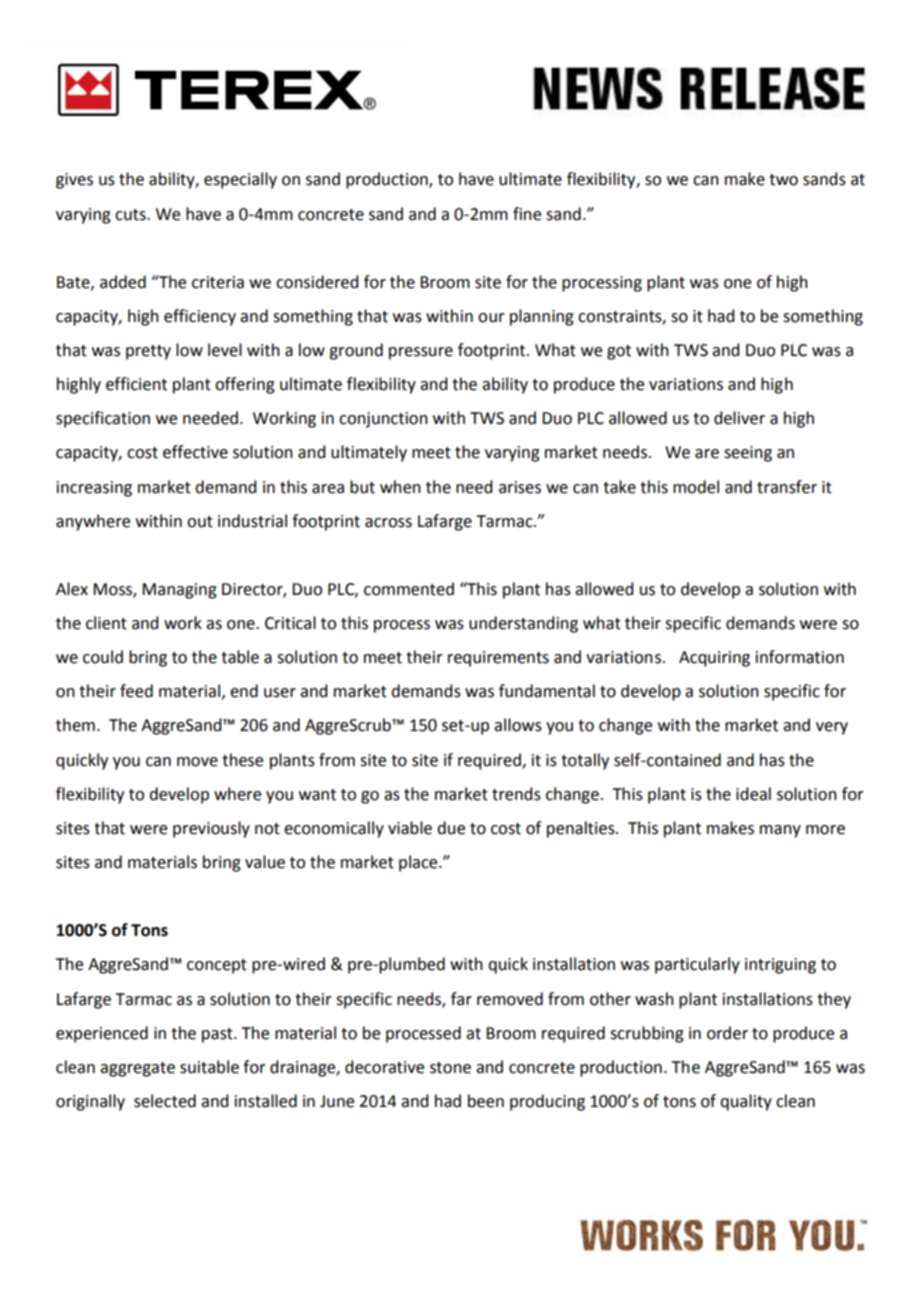 This screenshot has width=924, height=1307. What do you see at coordinates (516, 794) in the screenshot?
I see `trends` at bounding box center [516, 794].
